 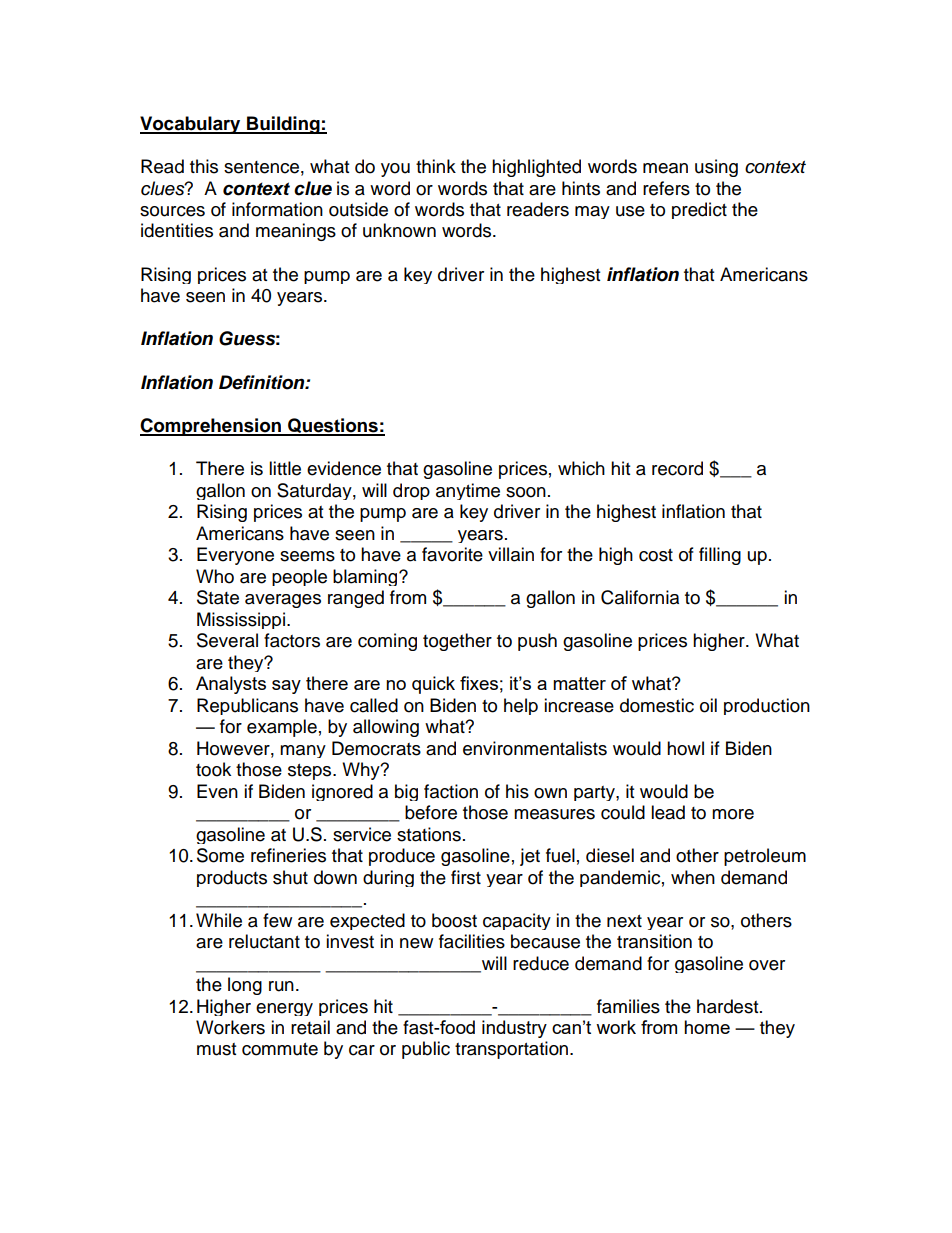 What do you see at coordinates (232, 878) in the image?
I see `products` at bounding box center [232, 878].
